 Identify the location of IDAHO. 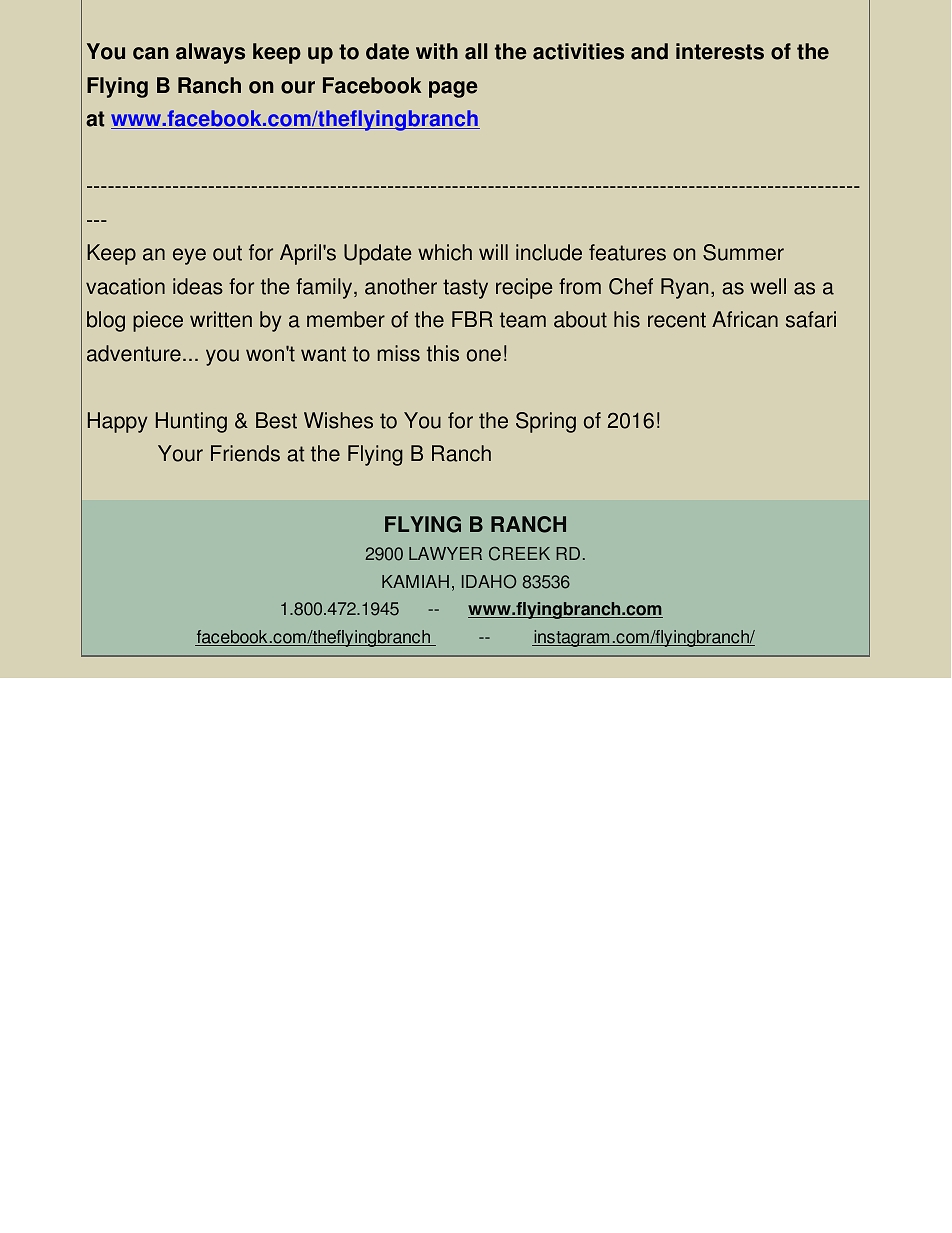
(489, 582).
